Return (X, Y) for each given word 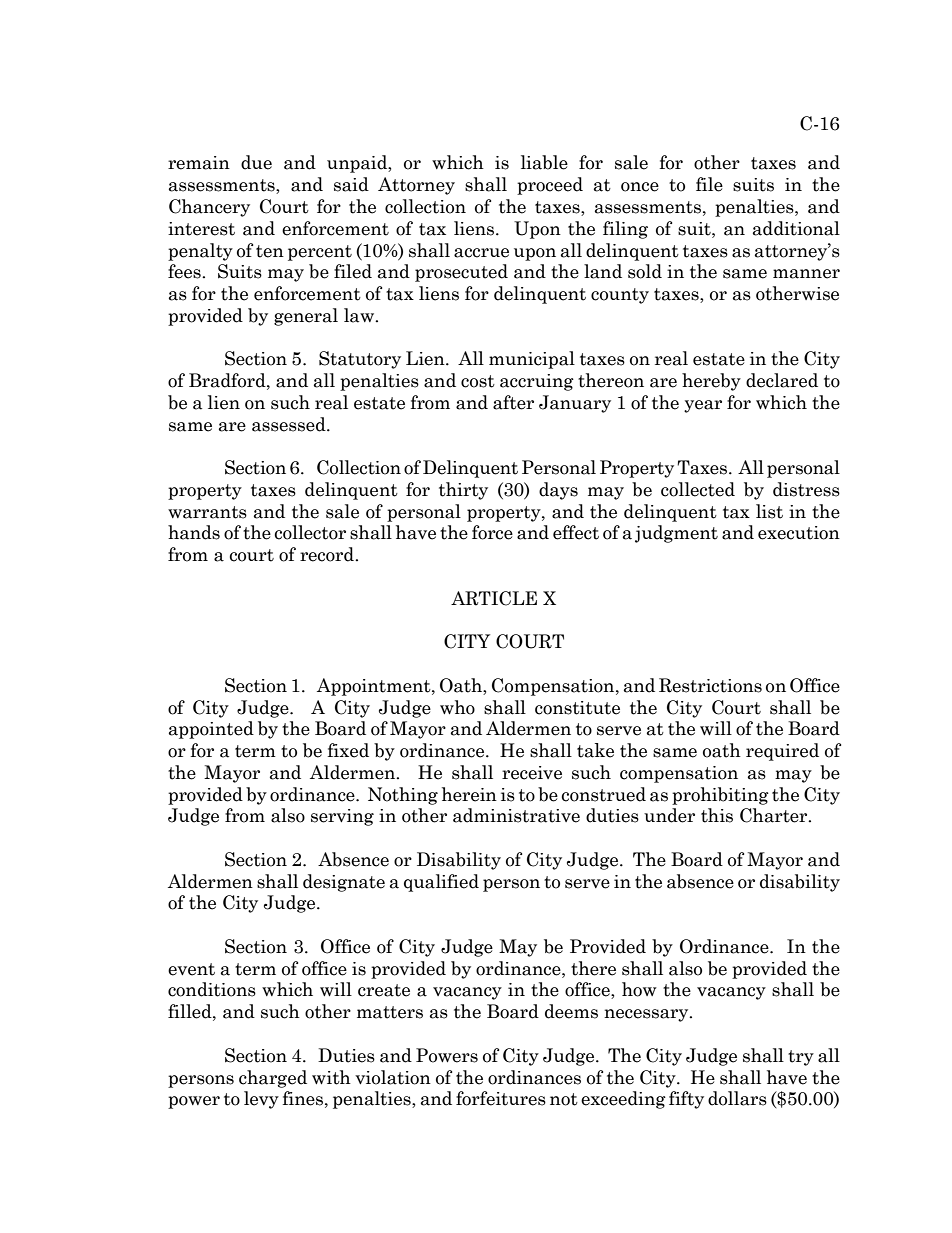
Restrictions (710, 685)
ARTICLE (494, 598)
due (256, 162)
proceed (550, 186)
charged (273, 1079)
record (328, 554)
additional (796, 228)
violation (393, 1077)
